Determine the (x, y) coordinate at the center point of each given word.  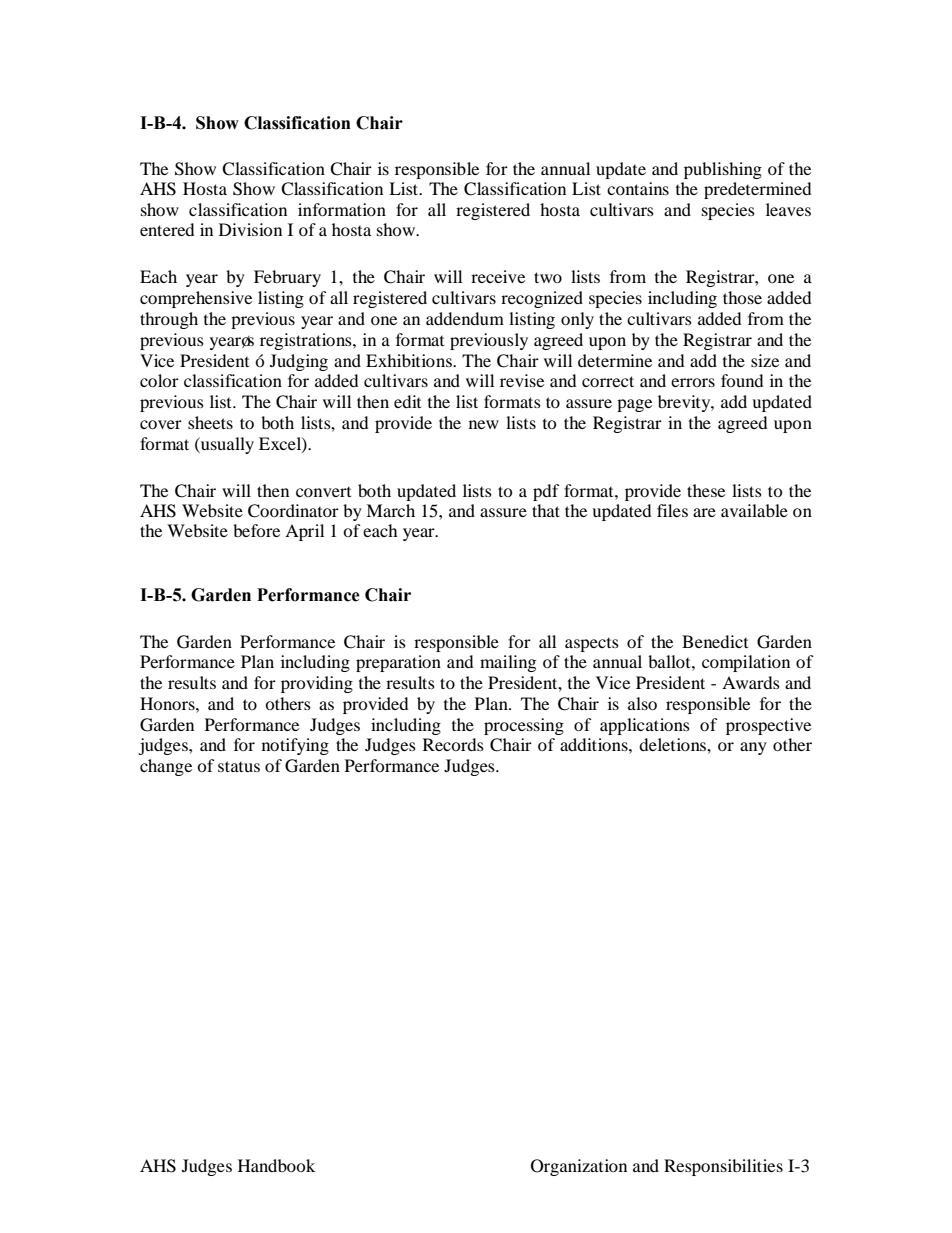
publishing (723, 170)
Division (250, 229)
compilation (746, 663)
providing (317, 684)
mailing (508, 663)
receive (498, 276)
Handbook (276, 1165)
